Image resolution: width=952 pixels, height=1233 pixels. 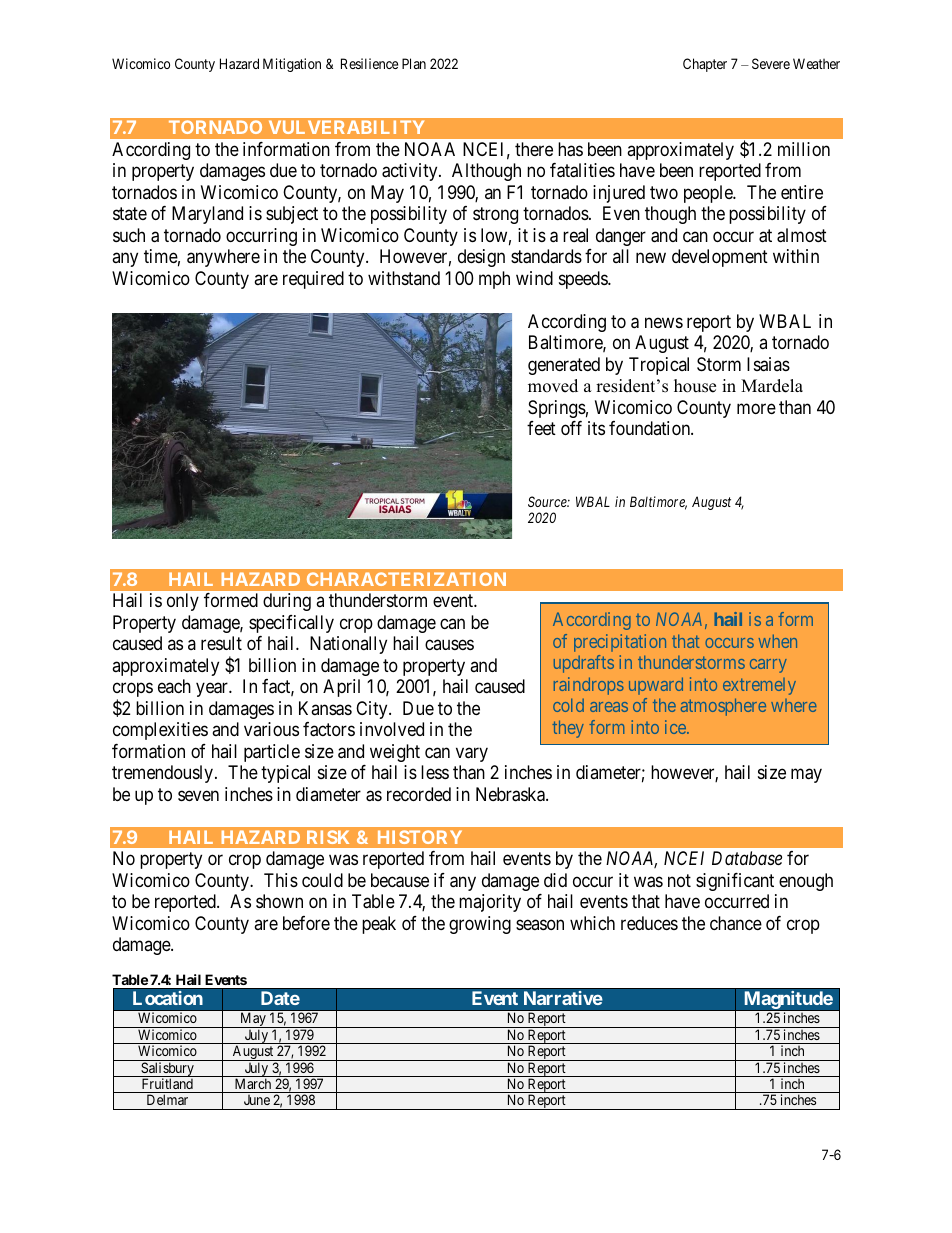 I want to click on news, so click(x=664, y=322).
